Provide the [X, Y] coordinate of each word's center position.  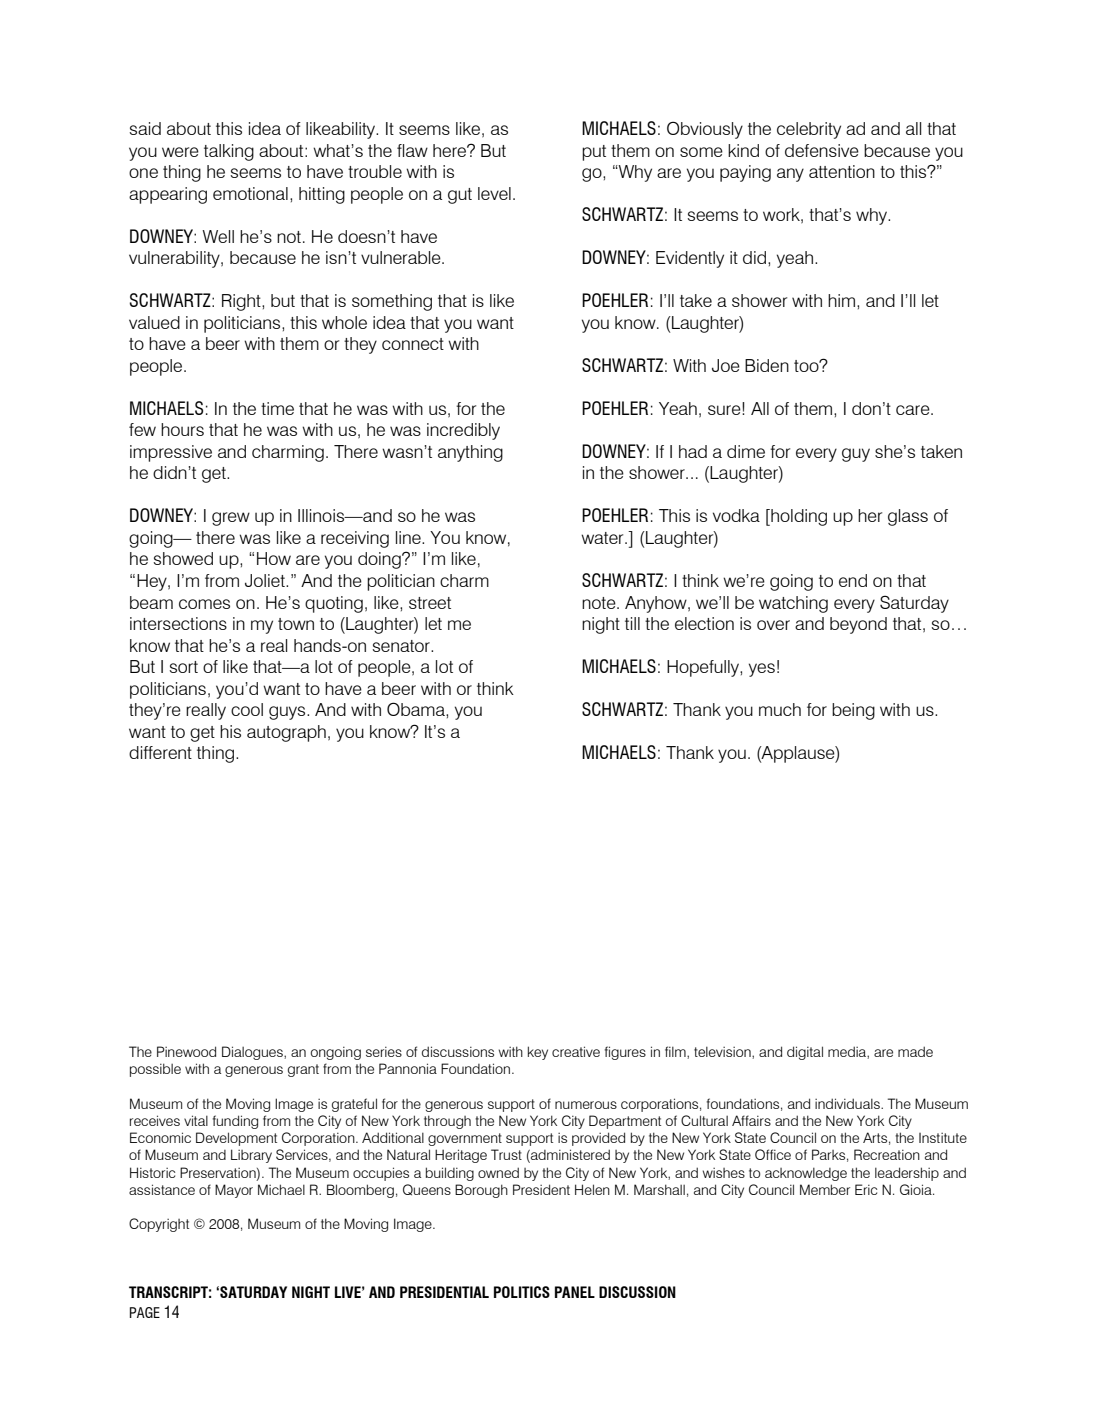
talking [229, 152]
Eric [866, 1189]
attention [842, 171]
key [538, 1053]
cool [247, 709]
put [594, 153]
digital [805, 1053]
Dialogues [253, 1053]
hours [182, 429]
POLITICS [522, 1292]
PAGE [145, 1312]
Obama [417, 709]
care [914, 410]
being [853, 711]
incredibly [463, 431]
